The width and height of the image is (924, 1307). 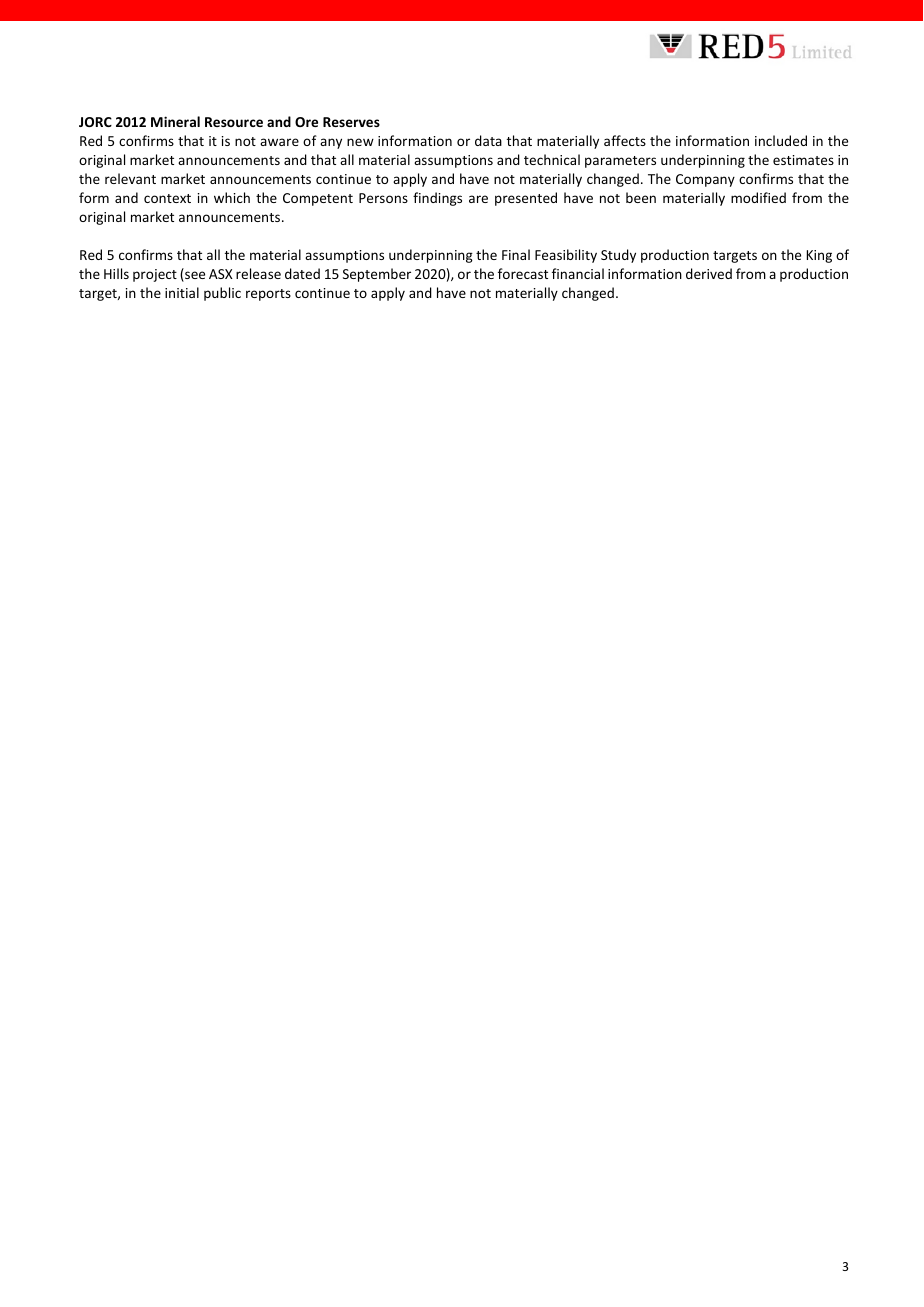 I want to click on aware, so click(x=279, y=142).
